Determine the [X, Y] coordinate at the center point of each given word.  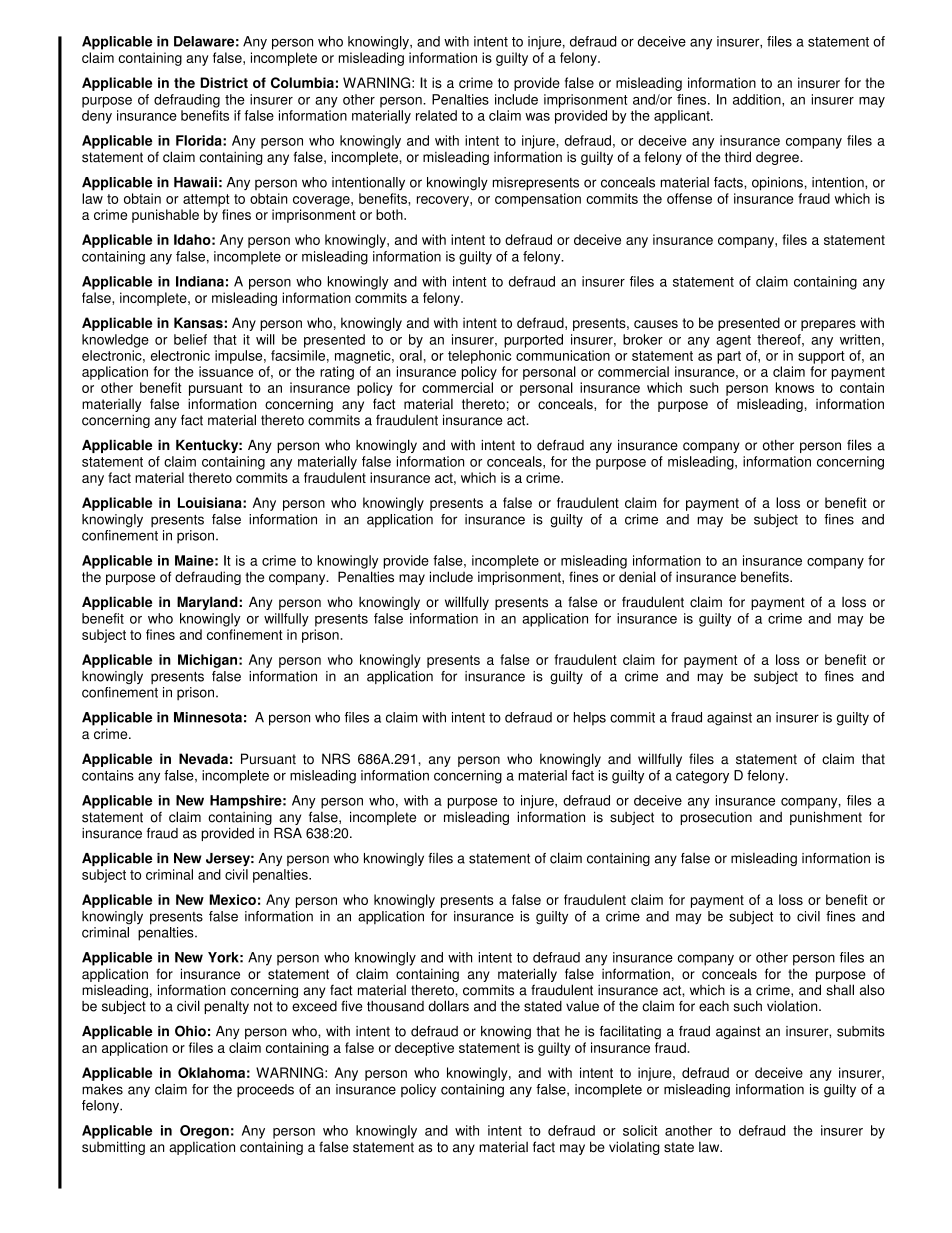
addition [758, 100]
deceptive [424, 1049]
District [224, 82]
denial [637, 577]
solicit [640, 1130]
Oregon [204, 1132]
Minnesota [208, 717]
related [436, 115]
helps [590, 719]
